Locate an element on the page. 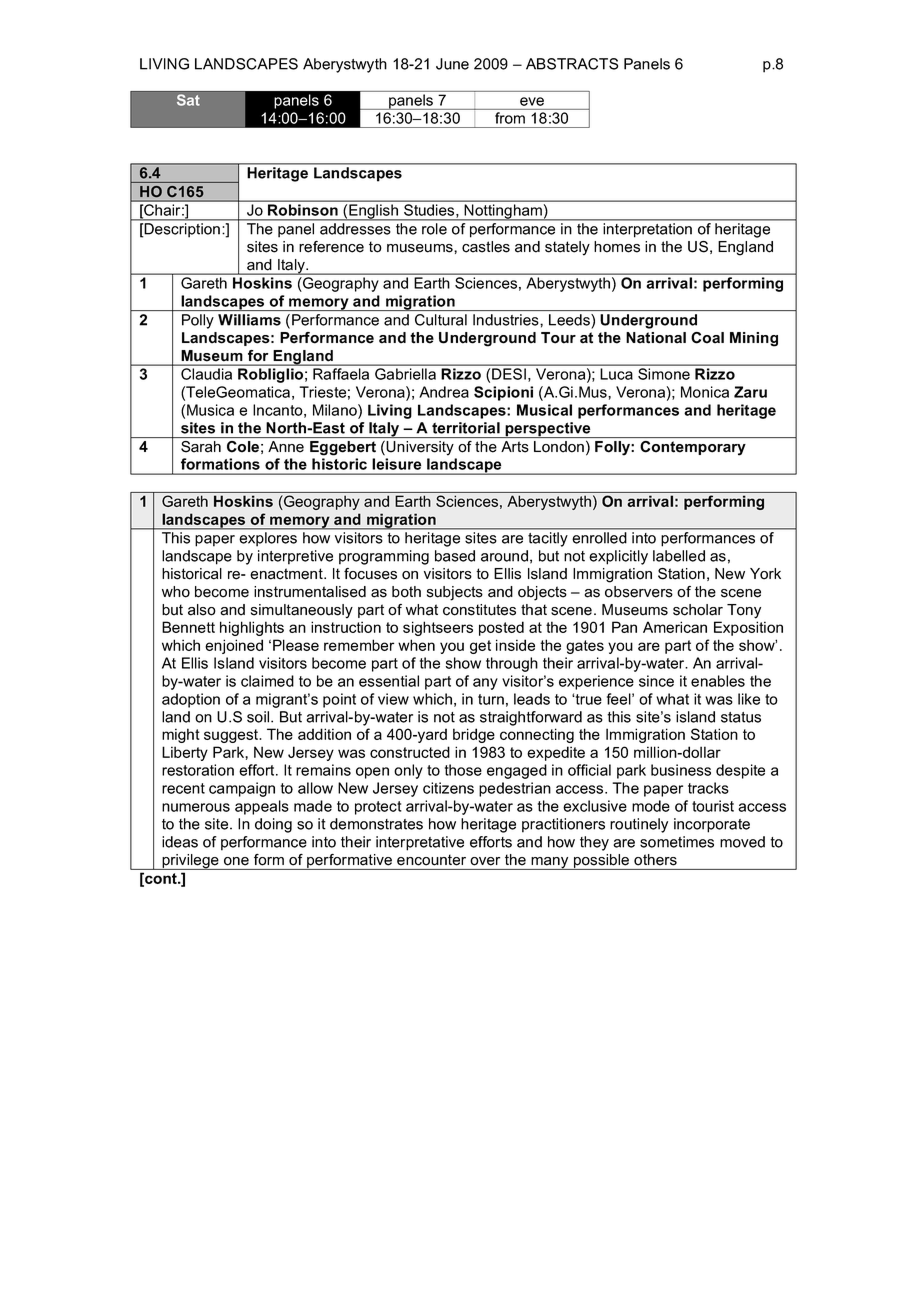 The image size is (924, 1308). Arts is located at coordinates (515, 447).
